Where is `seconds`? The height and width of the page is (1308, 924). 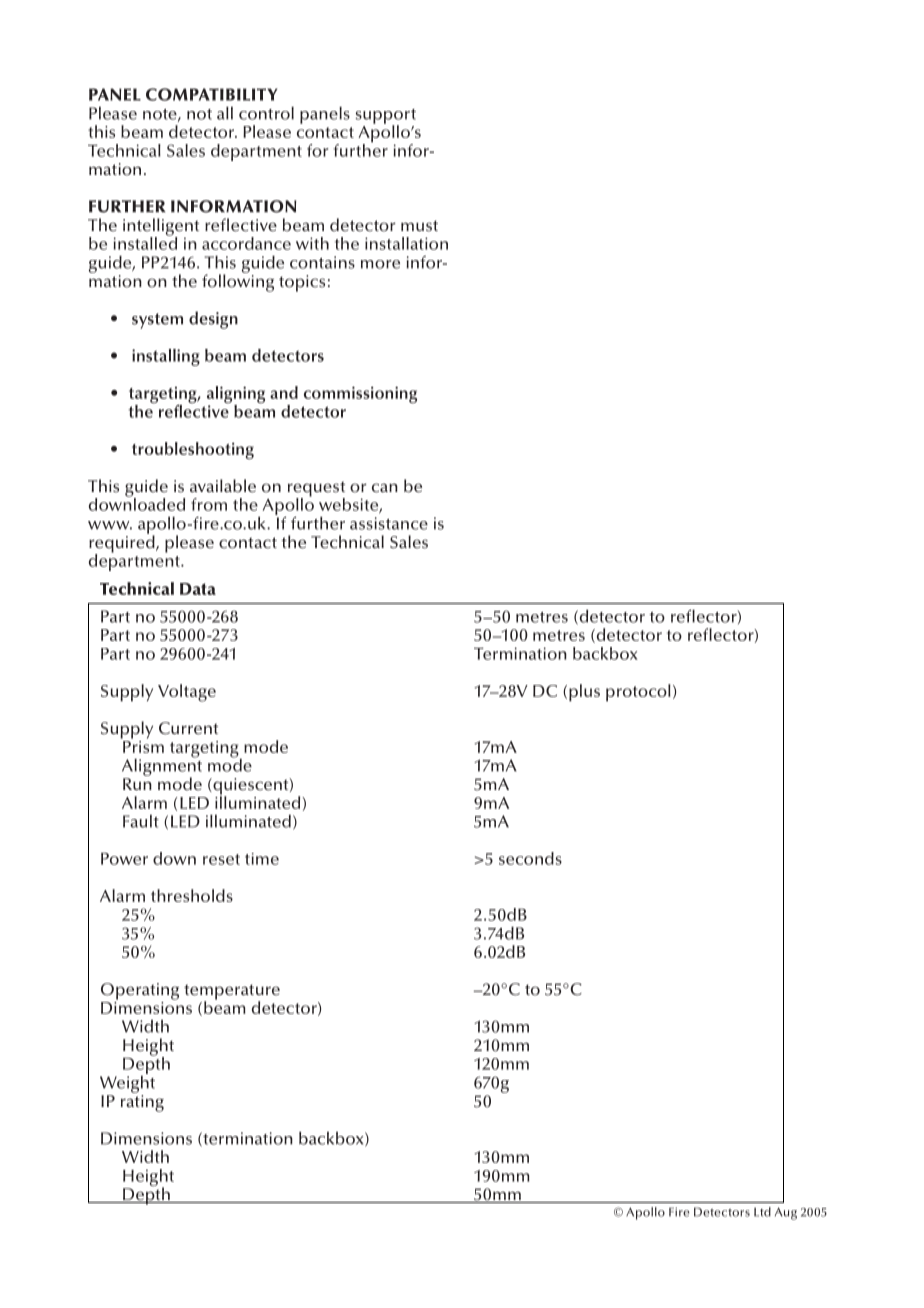
seconds is located at coordinates (530, 858).
